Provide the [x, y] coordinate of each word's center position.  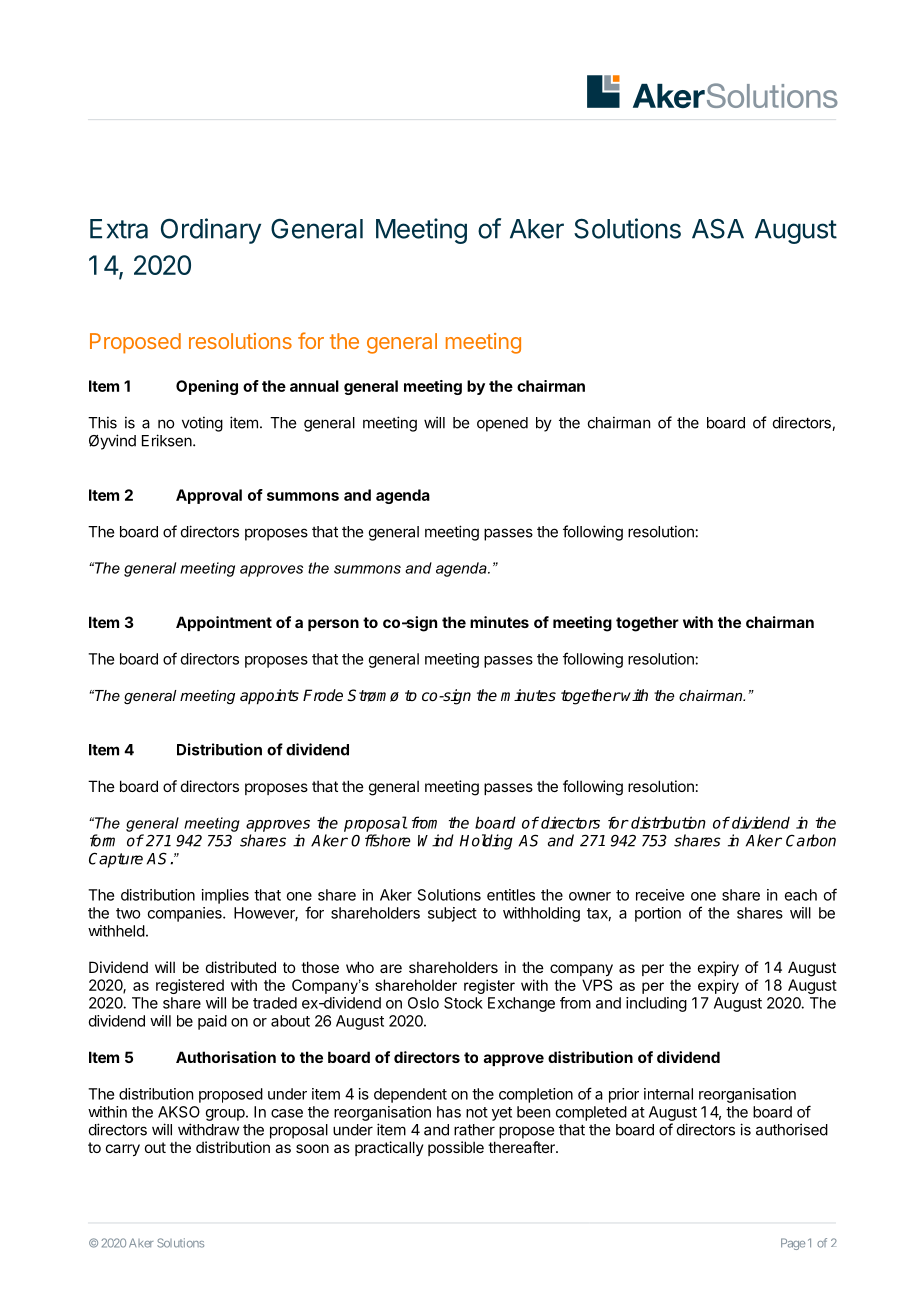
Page [793, 1244]
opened [502, 424]
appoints [269, 697]
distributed [241, 967]
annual [314, 386]
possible [456, 1148]
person [333, 625]
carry [123, 1150]
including [656, 1004]
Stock [463, 1003]
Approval [209, 496]
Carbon [811, 840]
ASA [718, 228]
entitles [511, 895]
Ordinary [211, 231]
